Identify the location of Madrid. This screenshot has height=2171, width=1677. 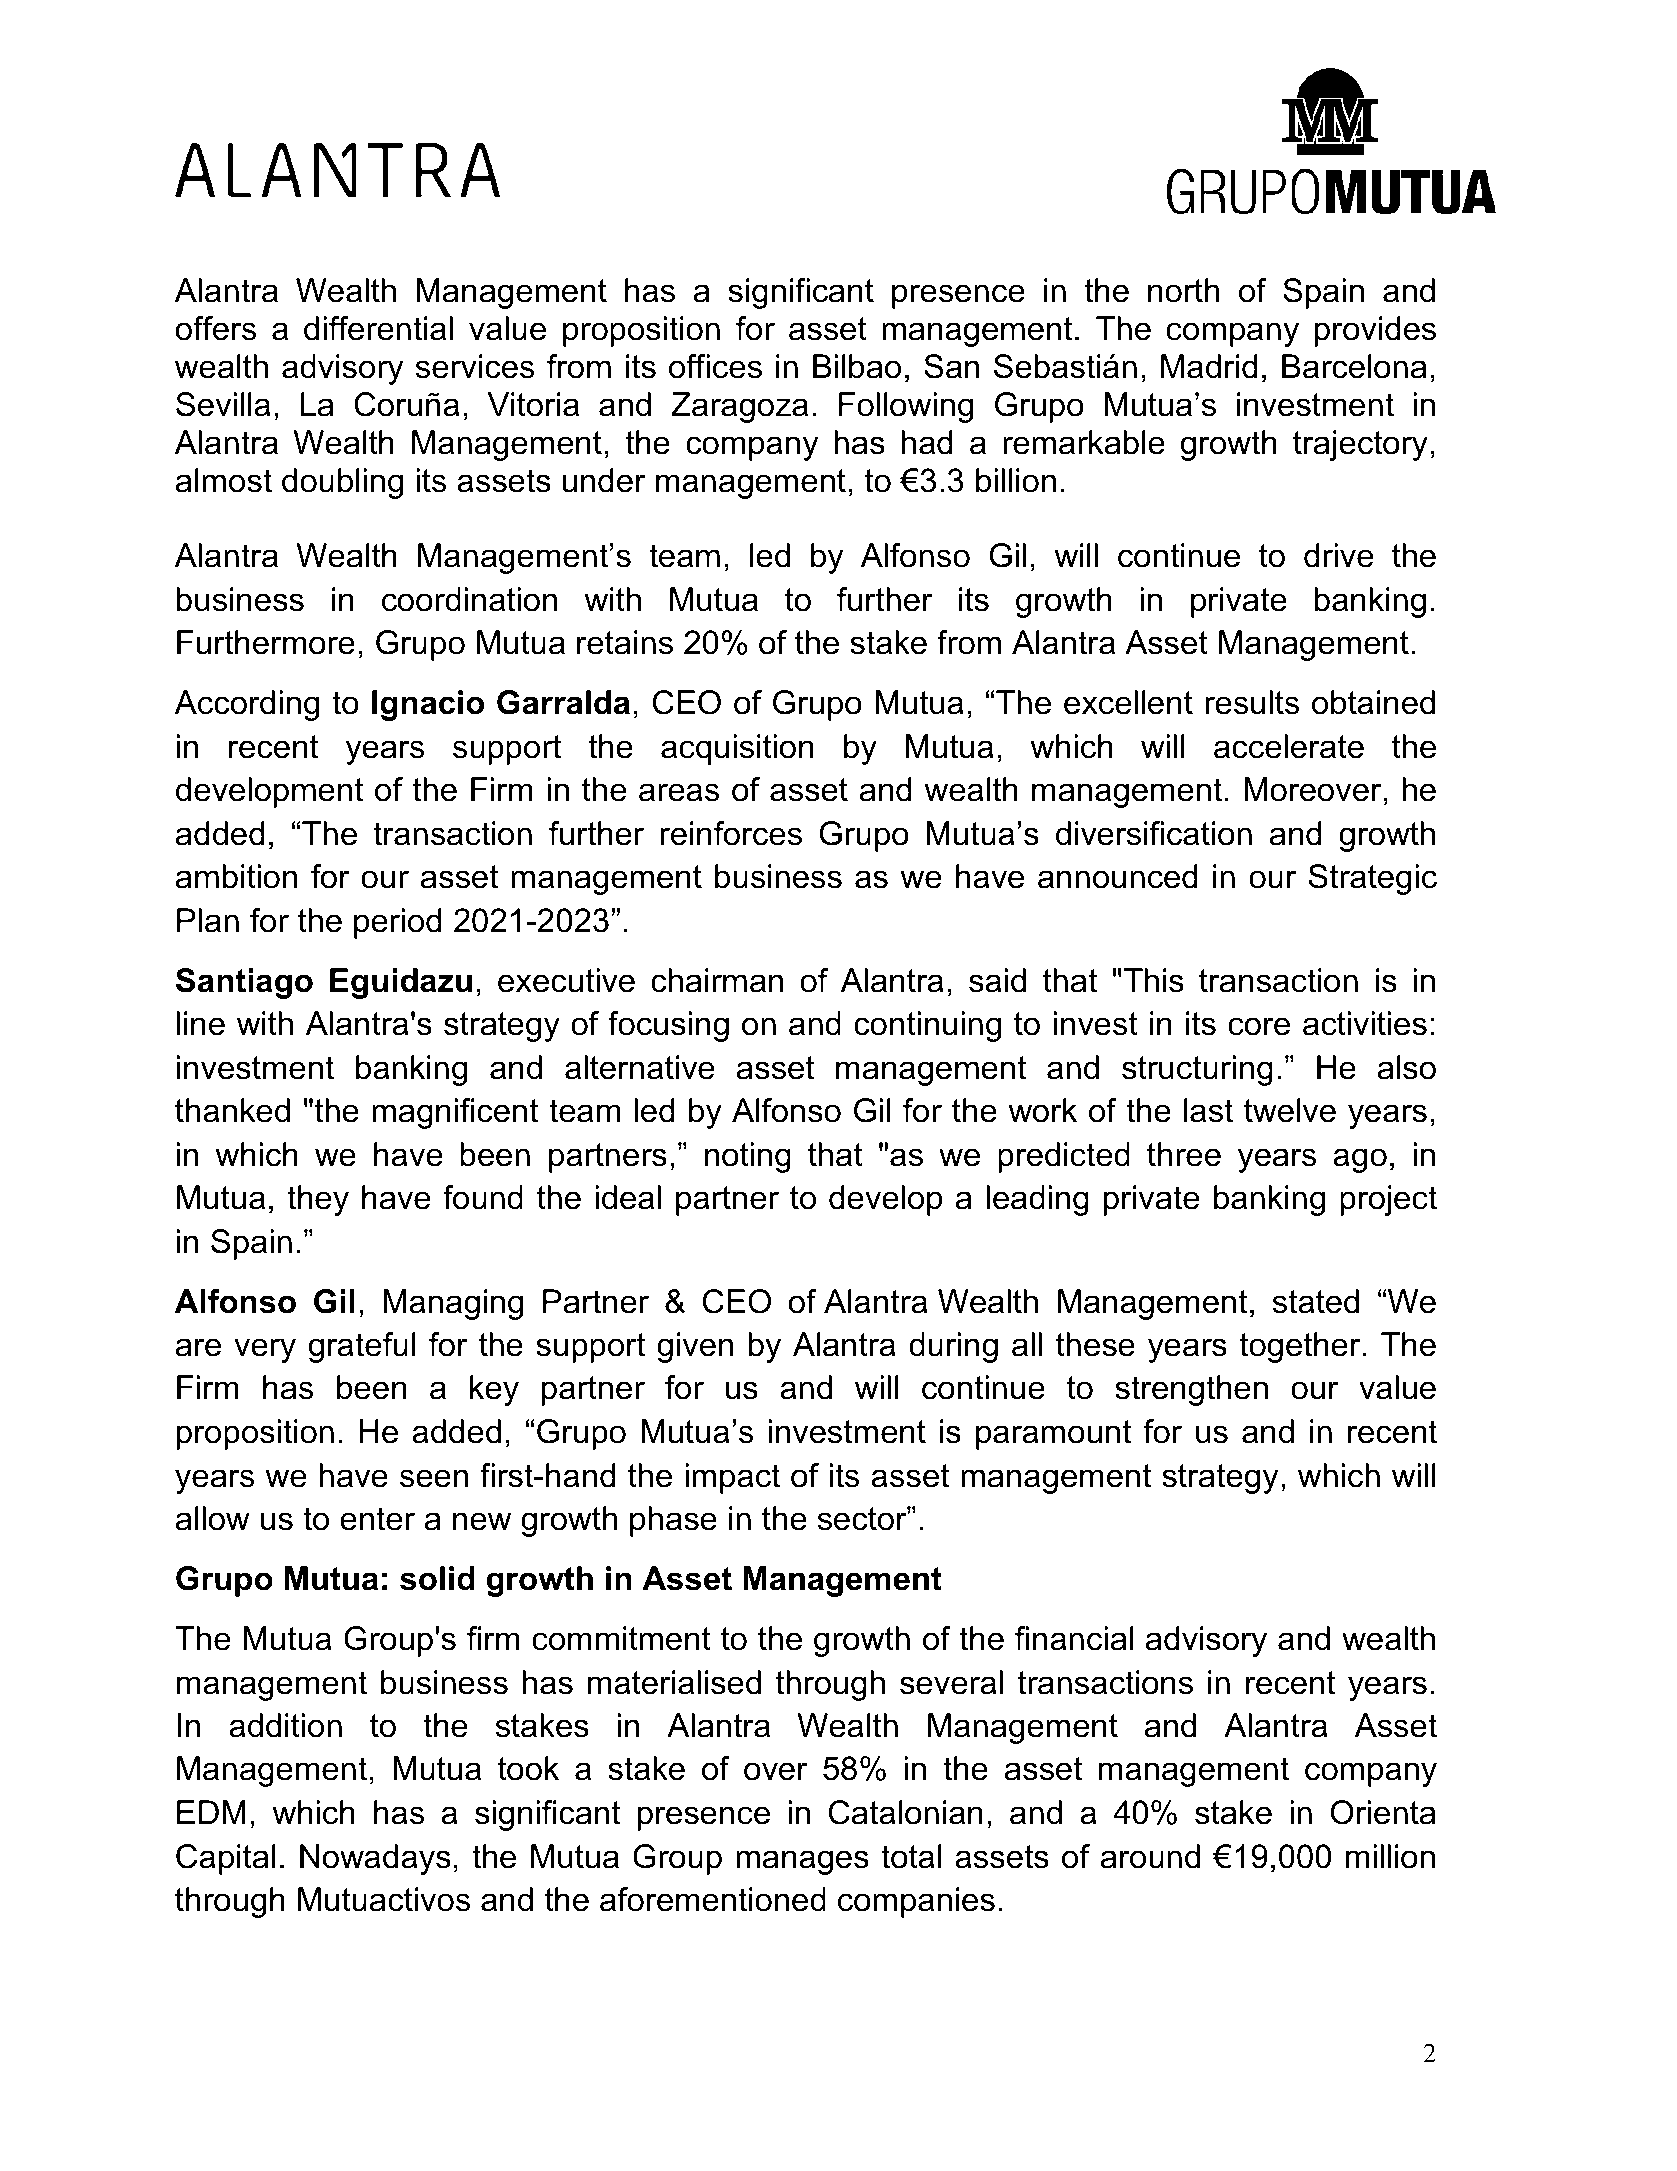
(1209, 366).
